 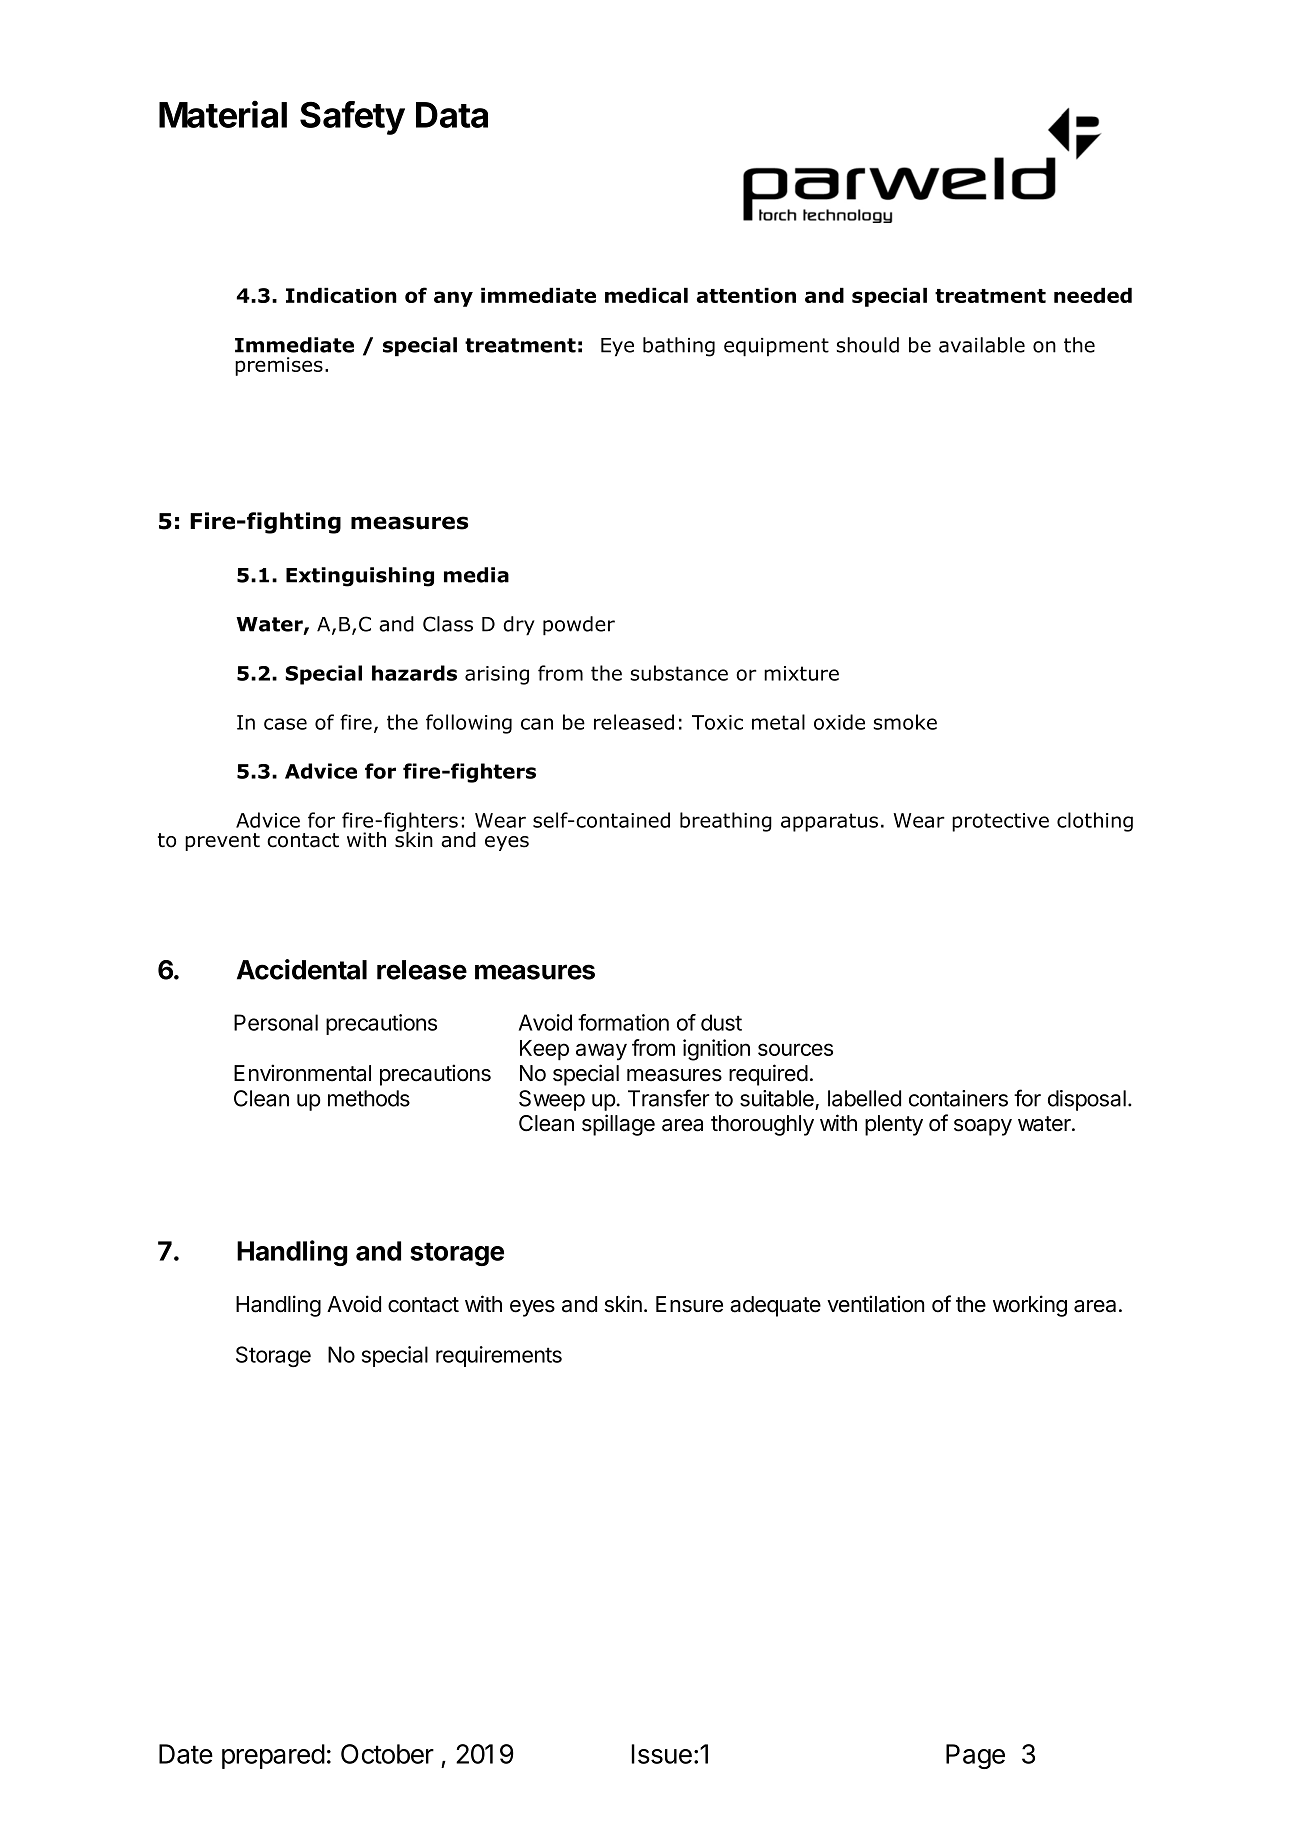 I want to click on smoke, so click(x=905, y=722).
